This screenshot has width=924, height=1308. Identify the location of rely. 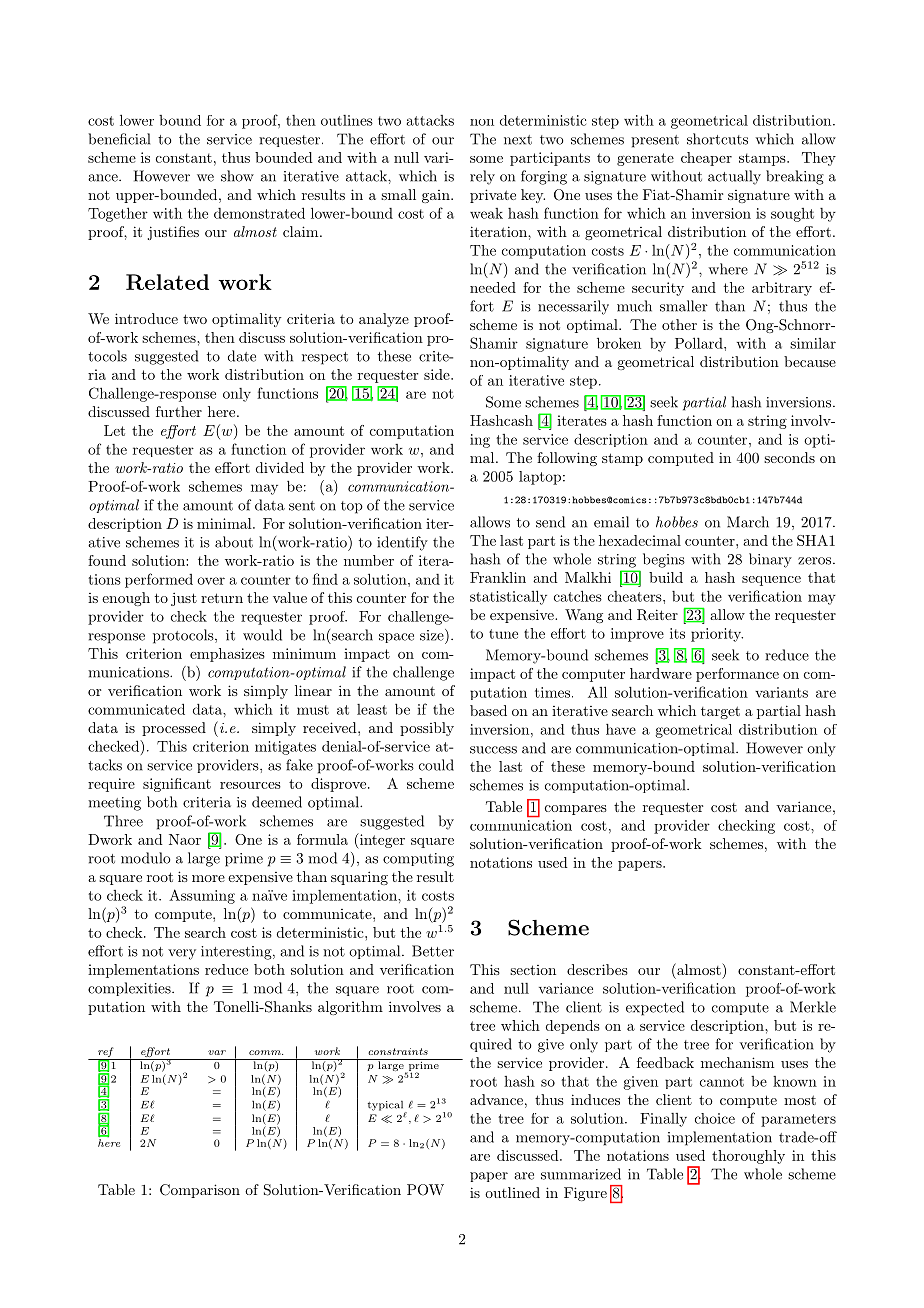
(482, 177).
